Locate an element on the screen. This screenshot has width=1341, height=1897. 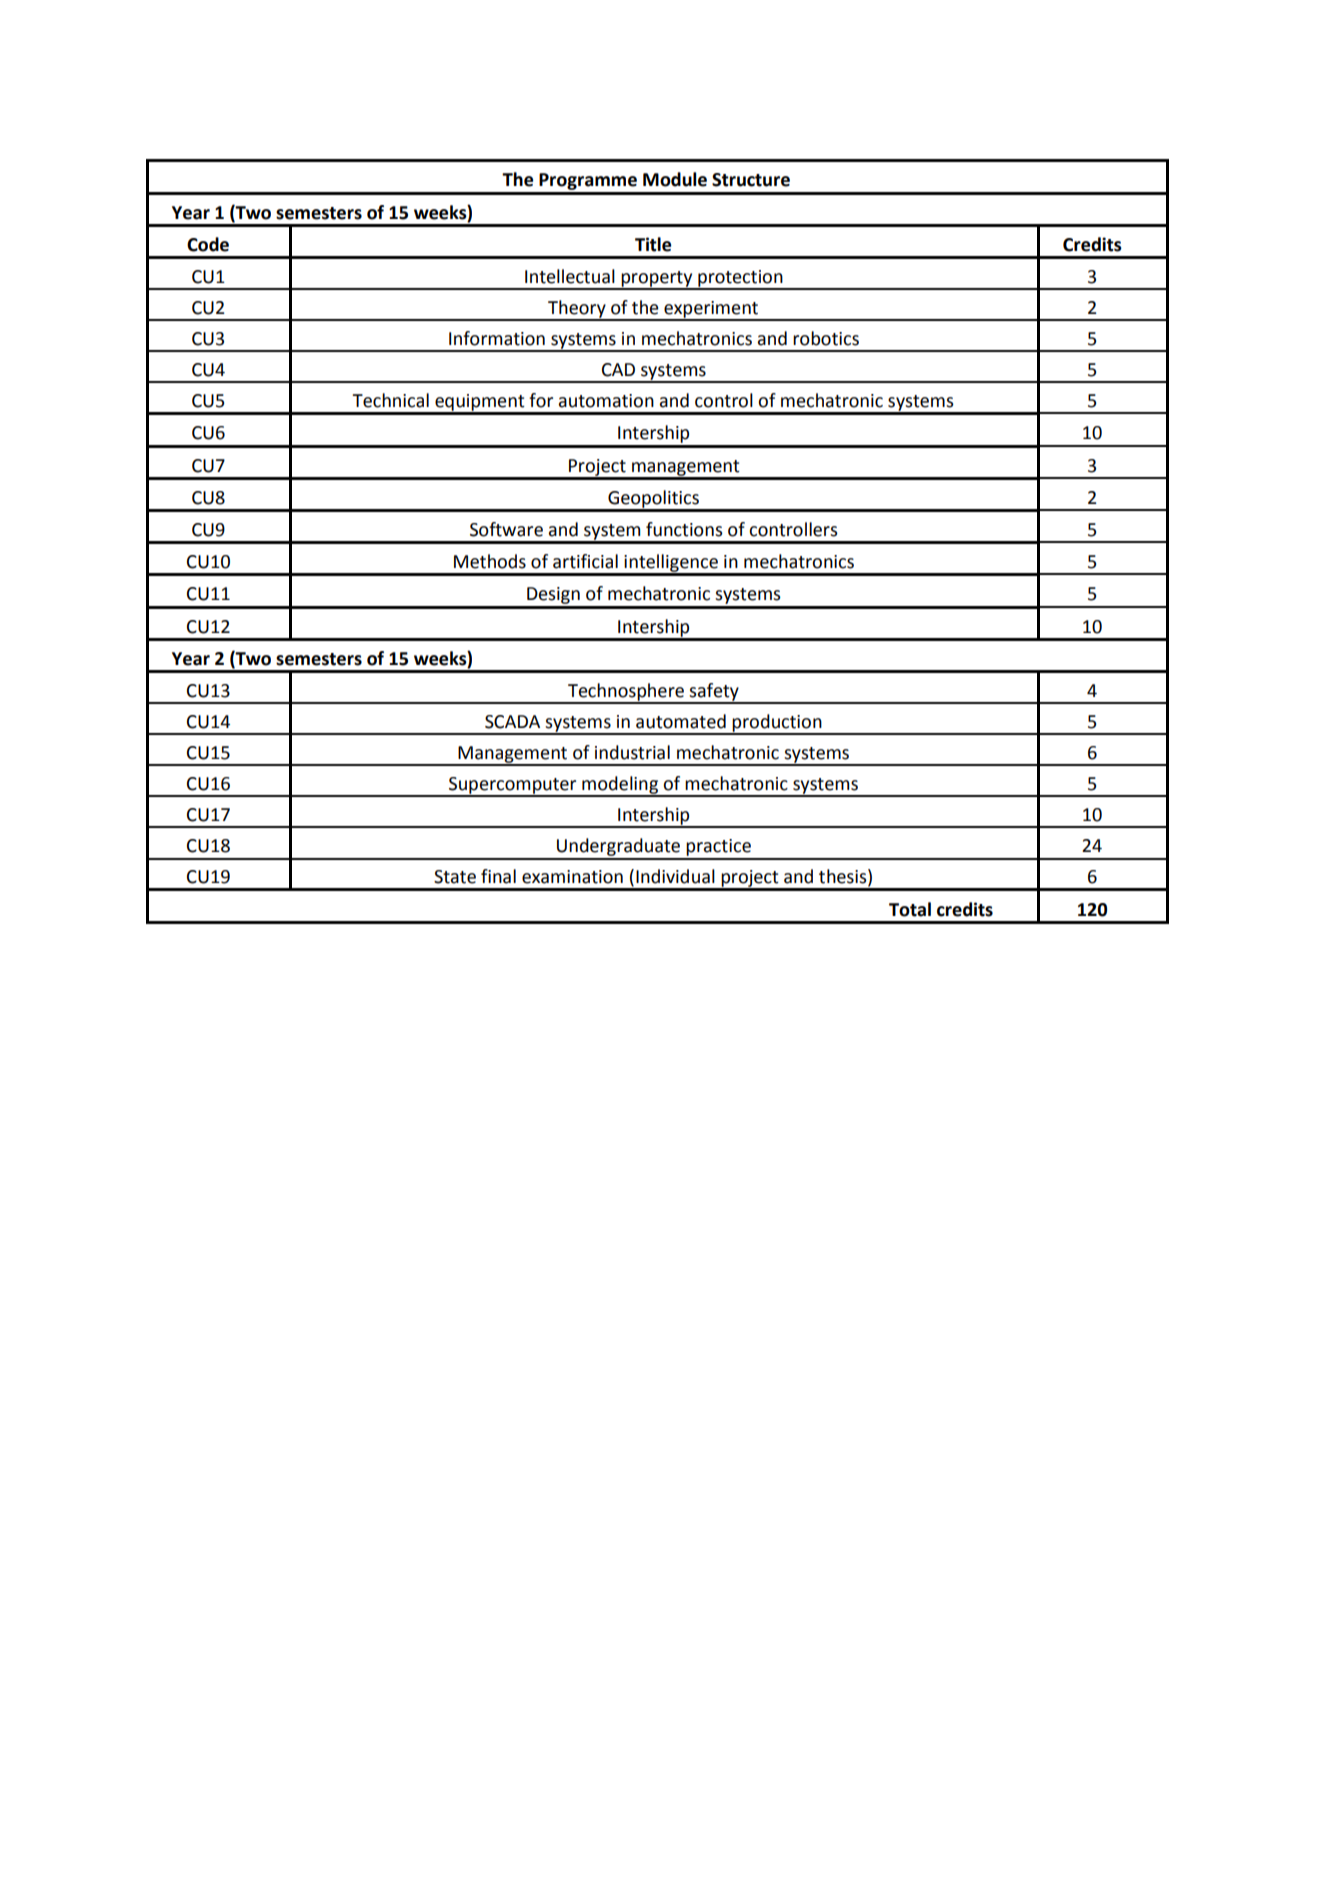
Structure is located at coordinates (751, 180).
